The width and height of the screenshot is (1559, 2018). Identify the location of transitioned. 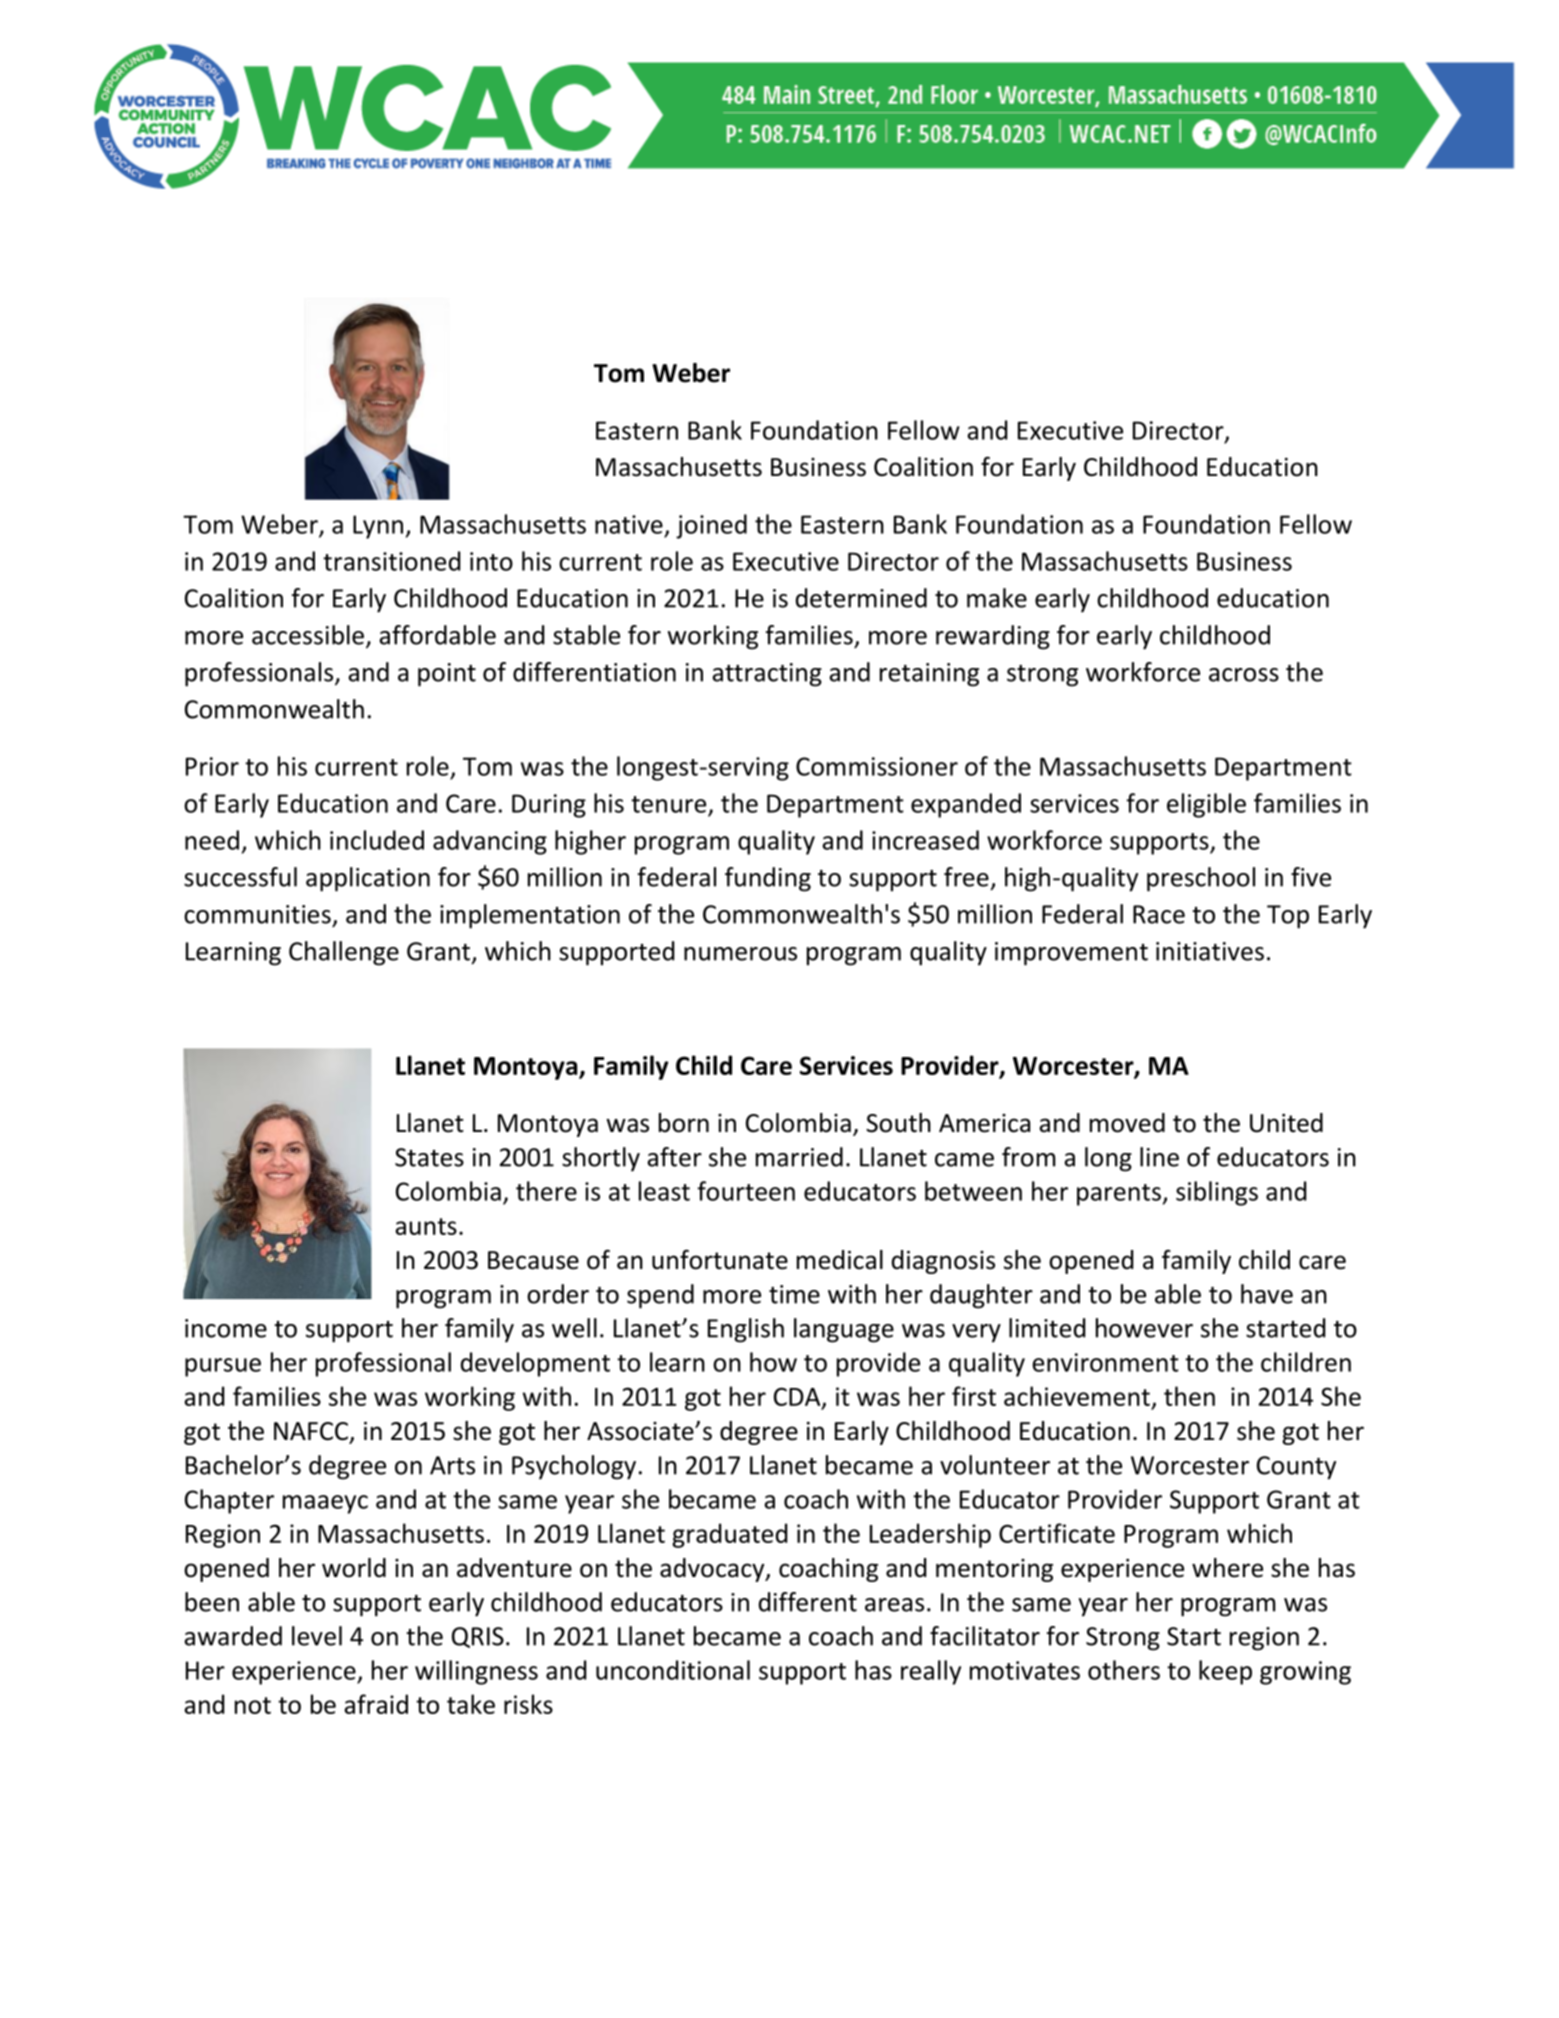
(391, 561).
